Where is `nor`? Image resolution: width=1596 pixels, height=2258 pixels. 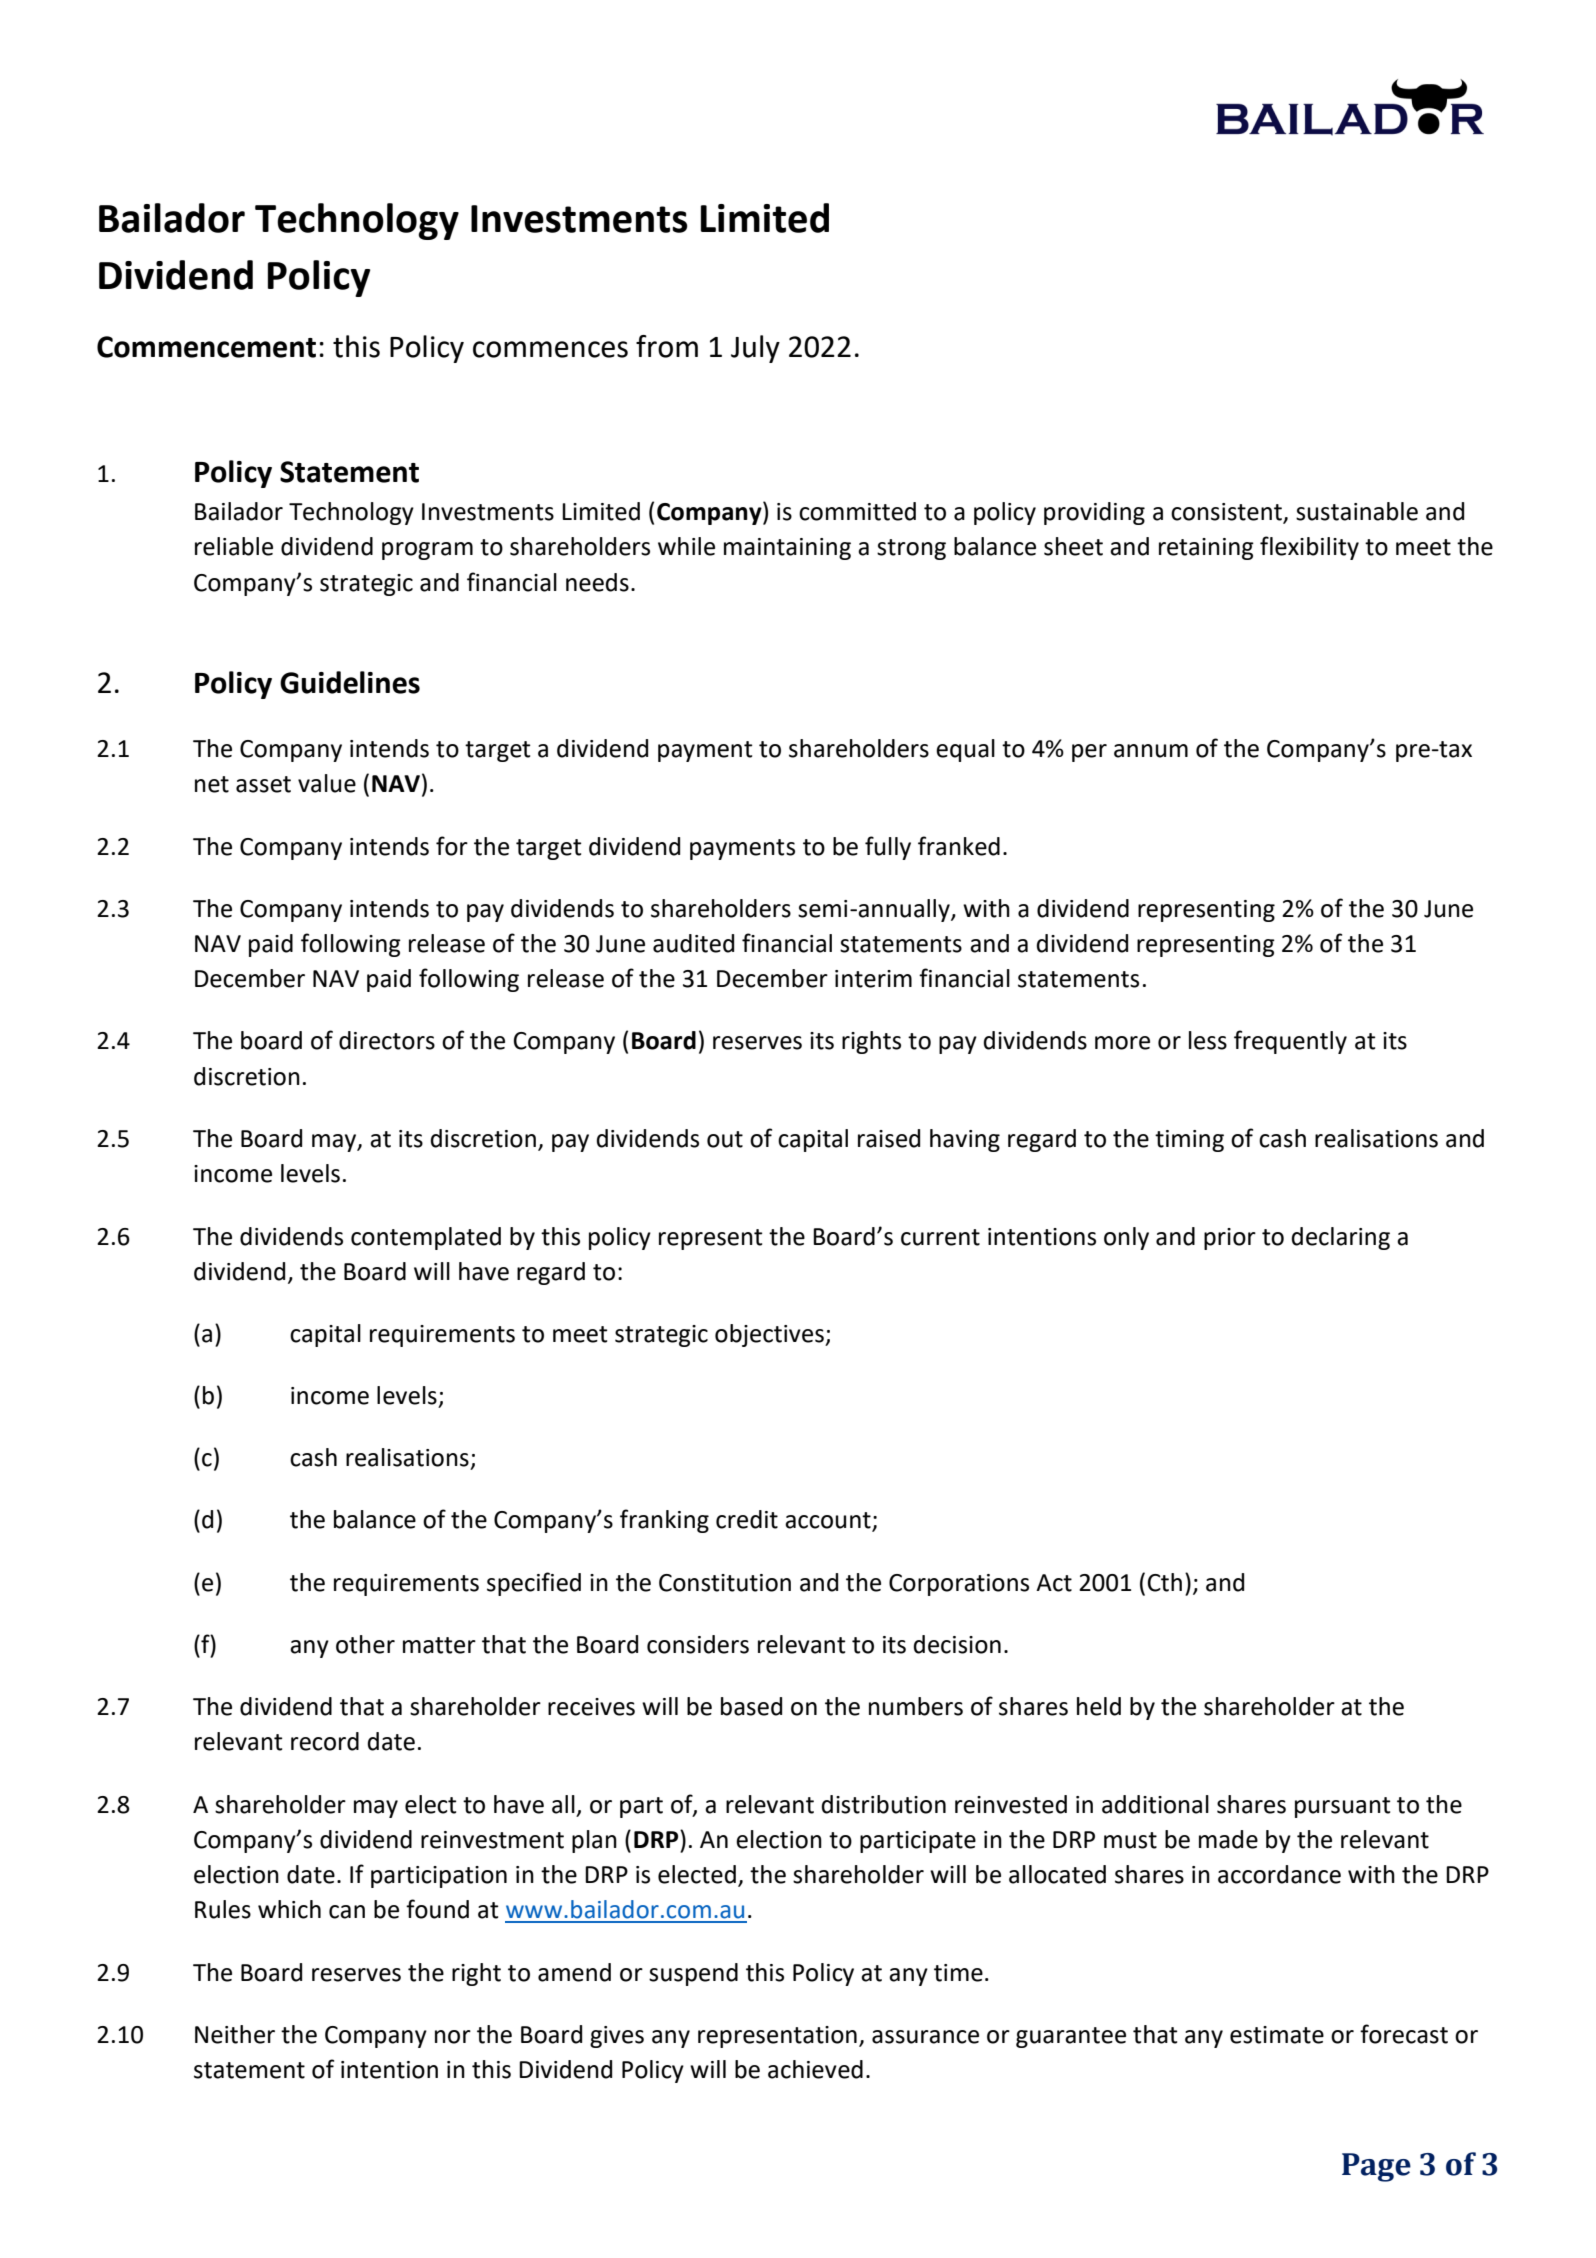 nor is located at coordinates (453, 2037).
